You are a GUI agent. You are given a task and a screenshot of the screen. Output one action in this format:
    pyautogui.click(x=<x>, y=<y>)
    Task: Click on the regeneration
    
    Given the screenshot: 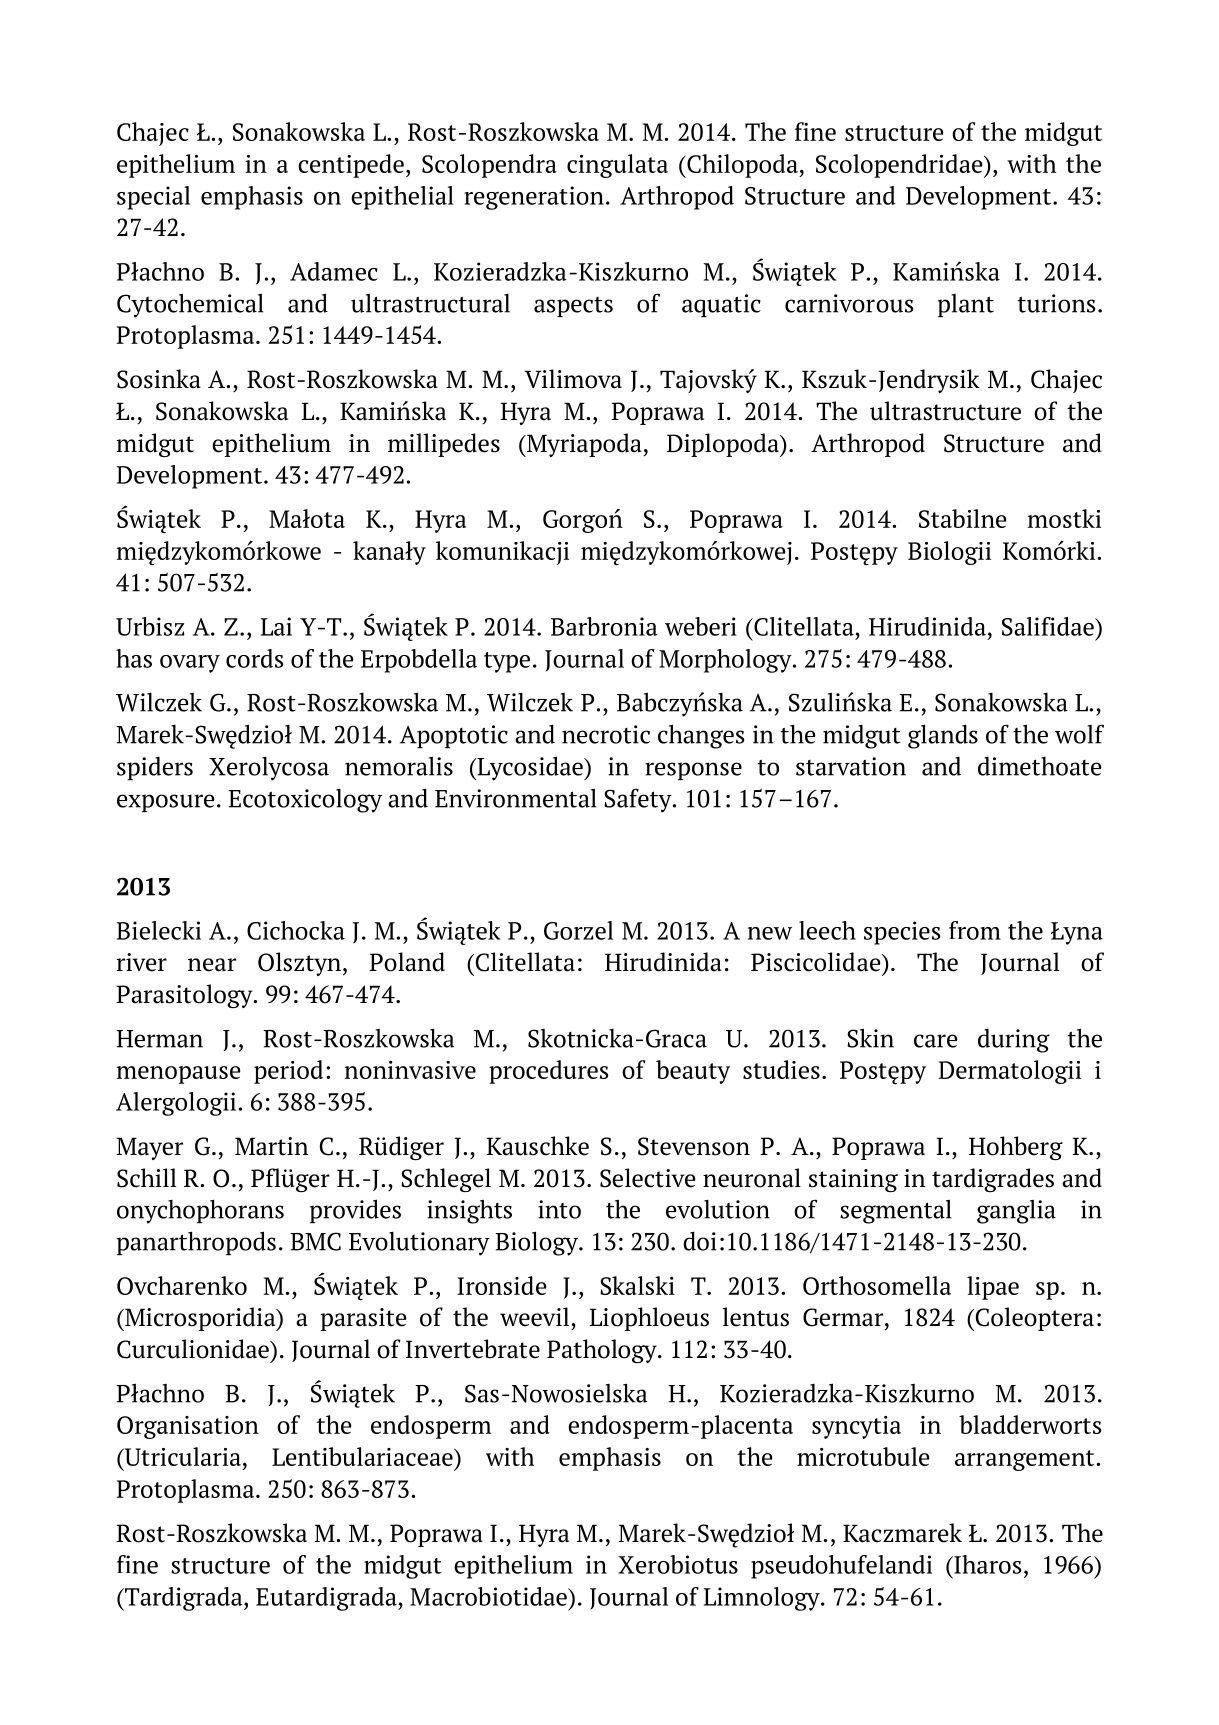 What is the action you would take?
    pyautogui.click(x=534, y=198)
